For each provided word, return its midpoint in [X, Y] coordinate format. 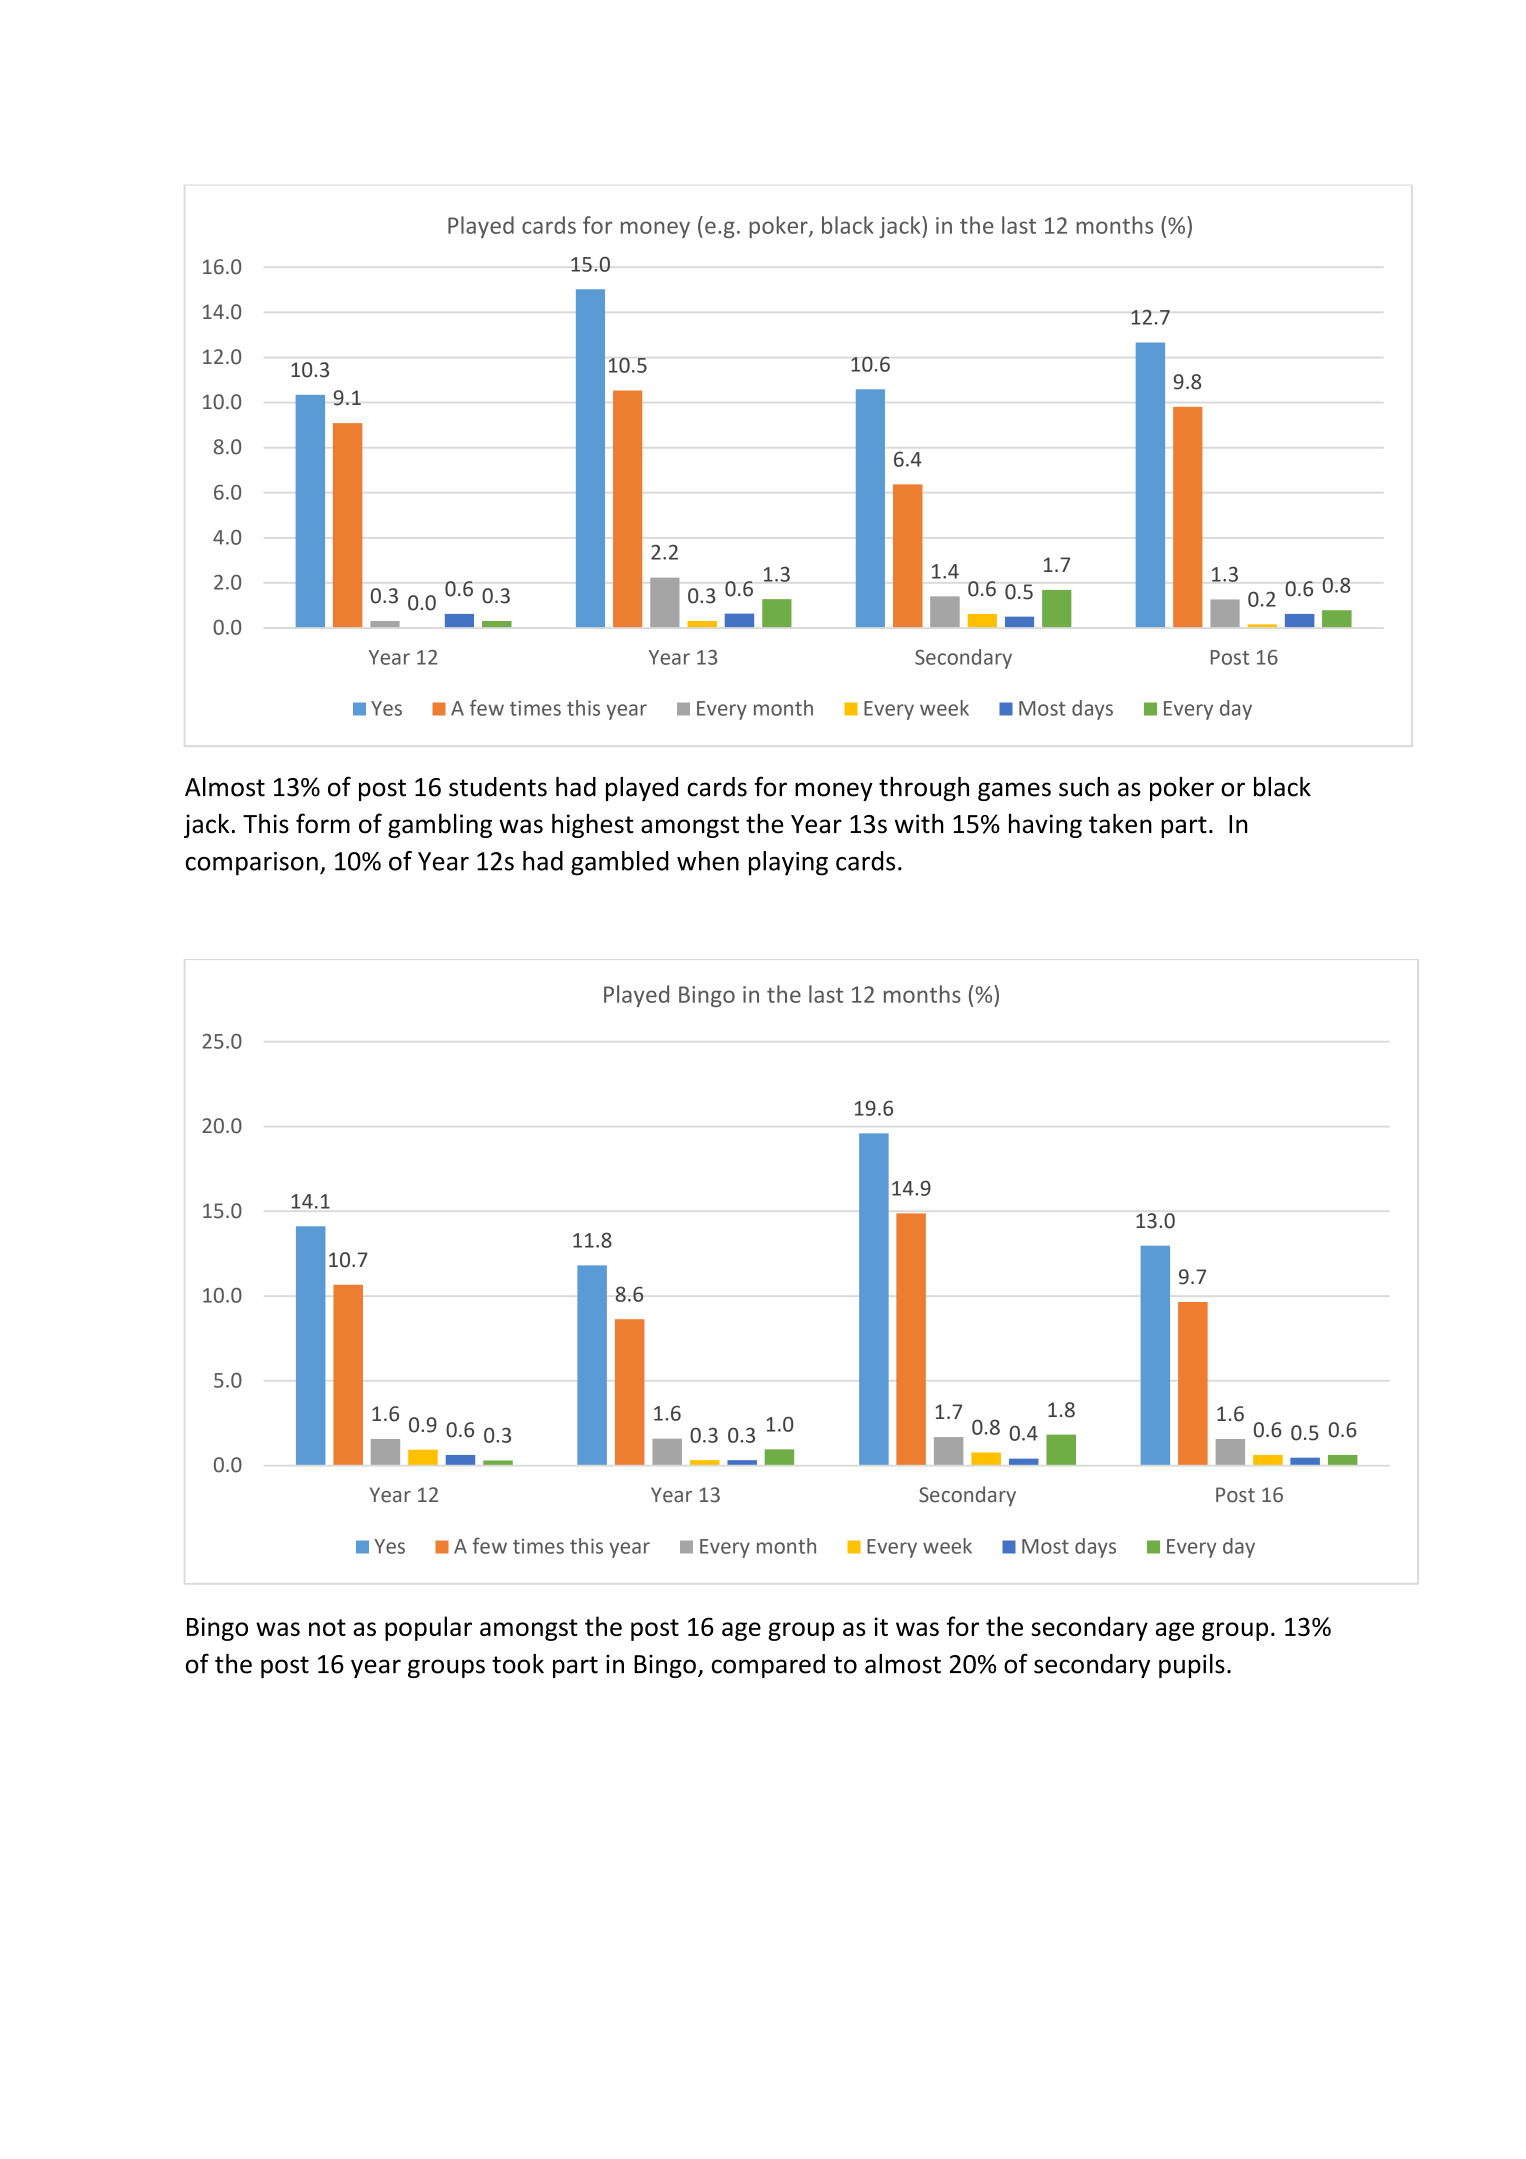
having [1045, 825]
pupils [1192, 1666]
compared [768, 1666]
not [327, 1627]
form [323, 823]
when [708, 861]
